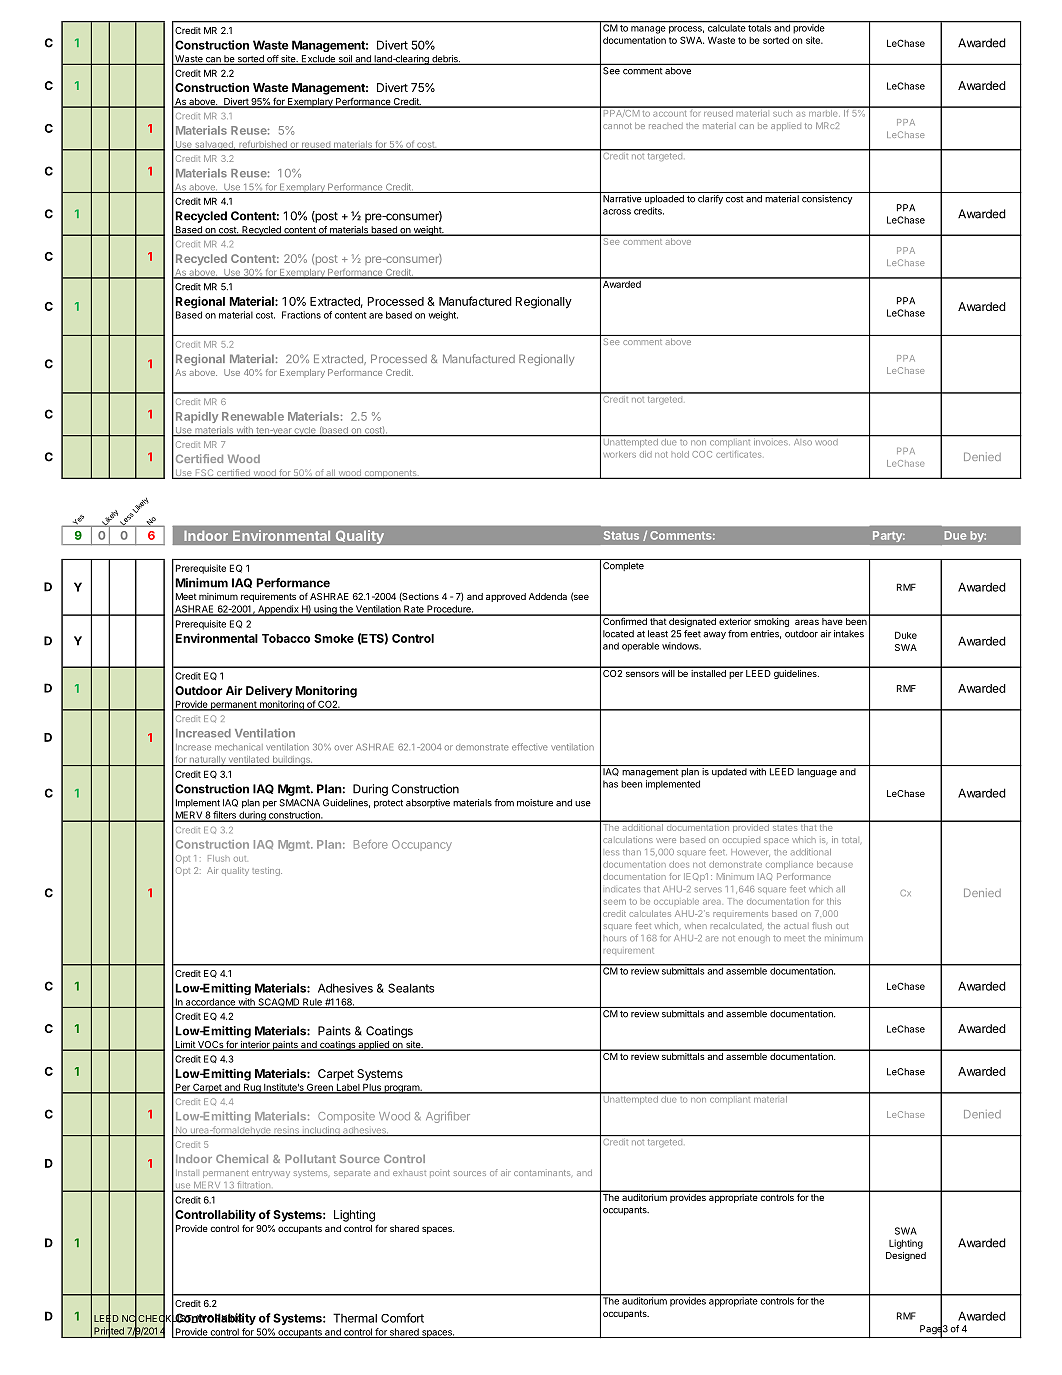 The width and height of the screenshot is (1062, 1375). What do you see at coordinates (615, 902) in the screenshot?
I see `seem` at bounding box center [615, 902].
